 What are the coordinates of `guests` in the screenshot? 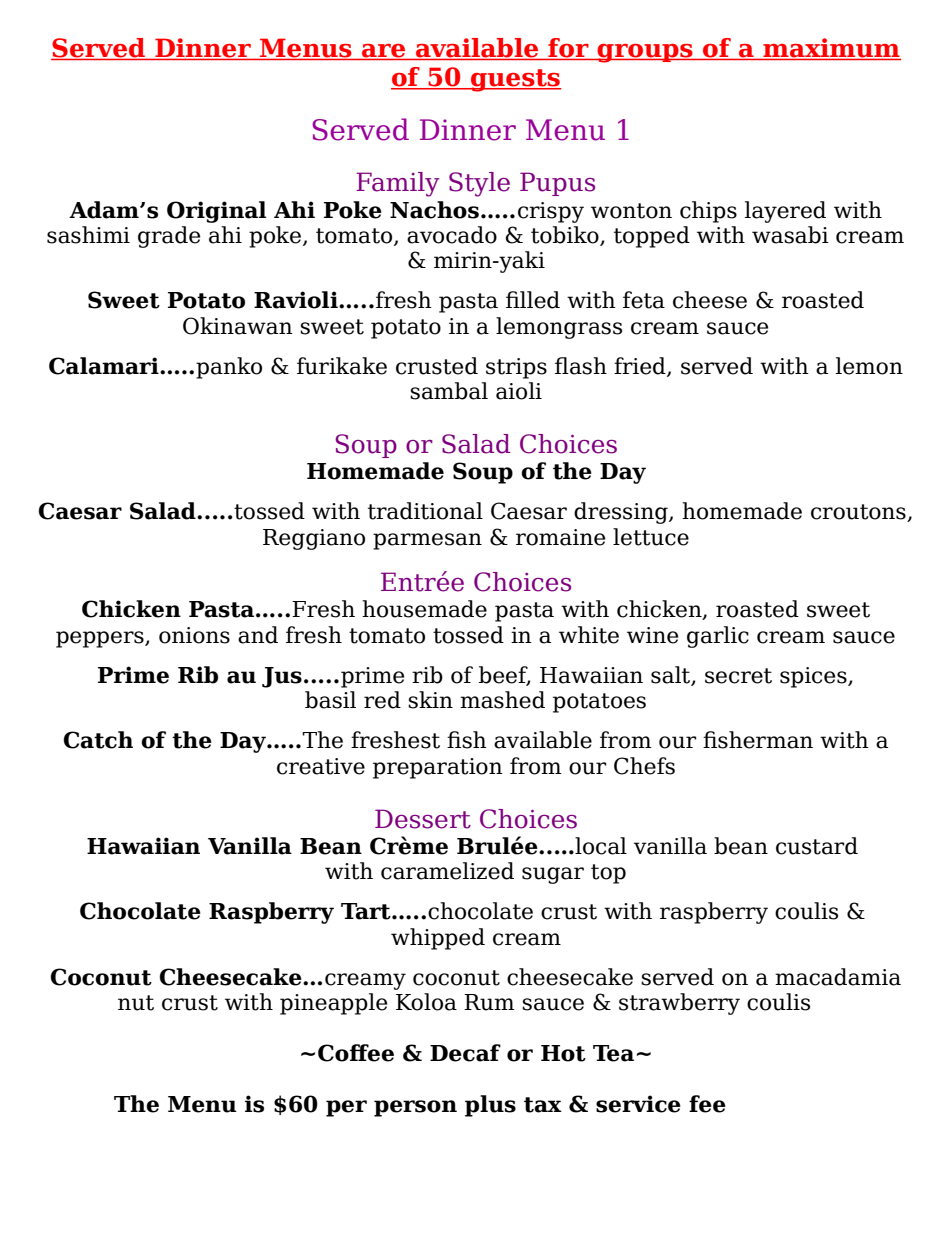 It's located at (515, 80).
